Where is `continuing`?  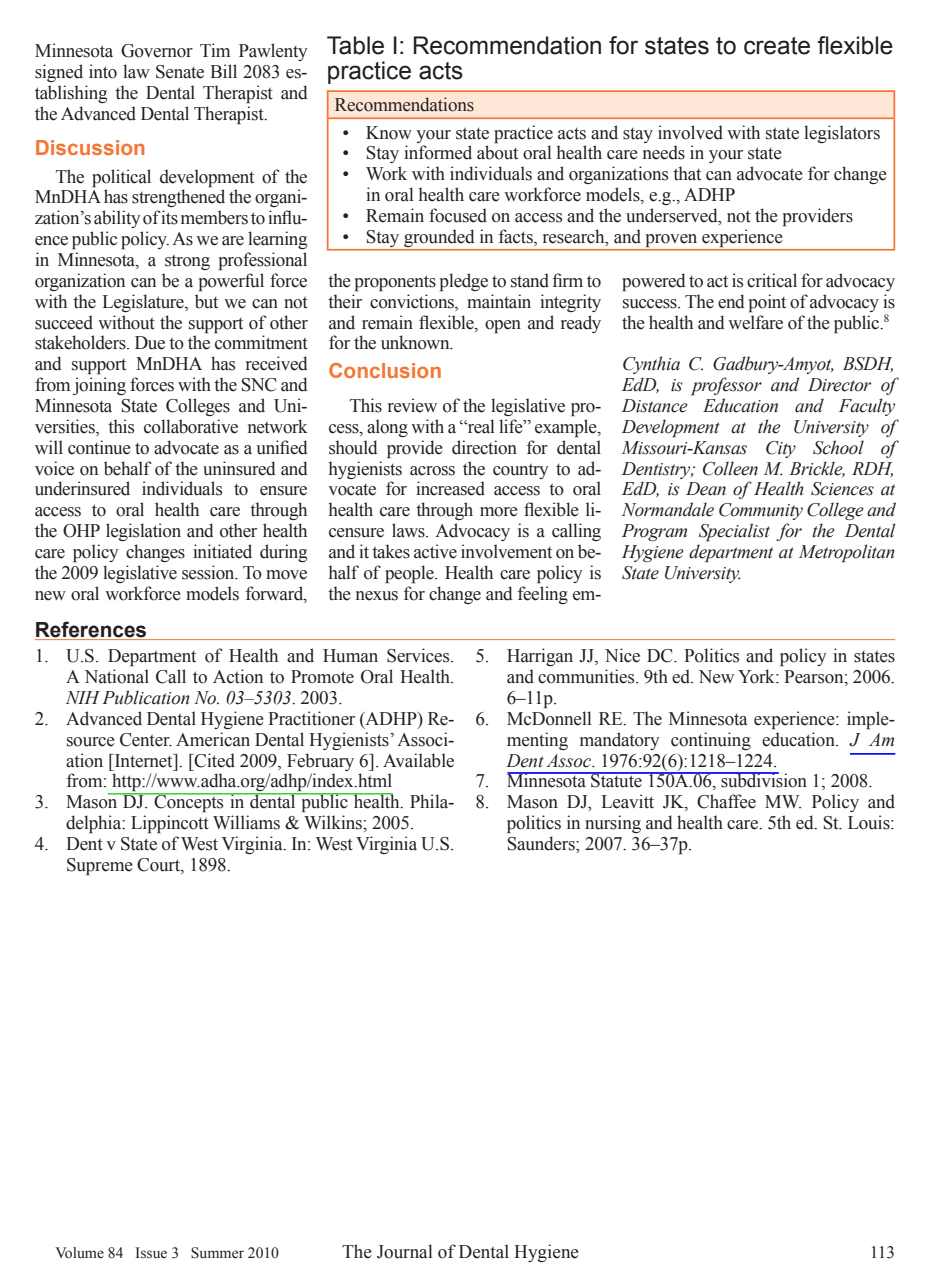
continuing is located at coordinates (711, 741).
